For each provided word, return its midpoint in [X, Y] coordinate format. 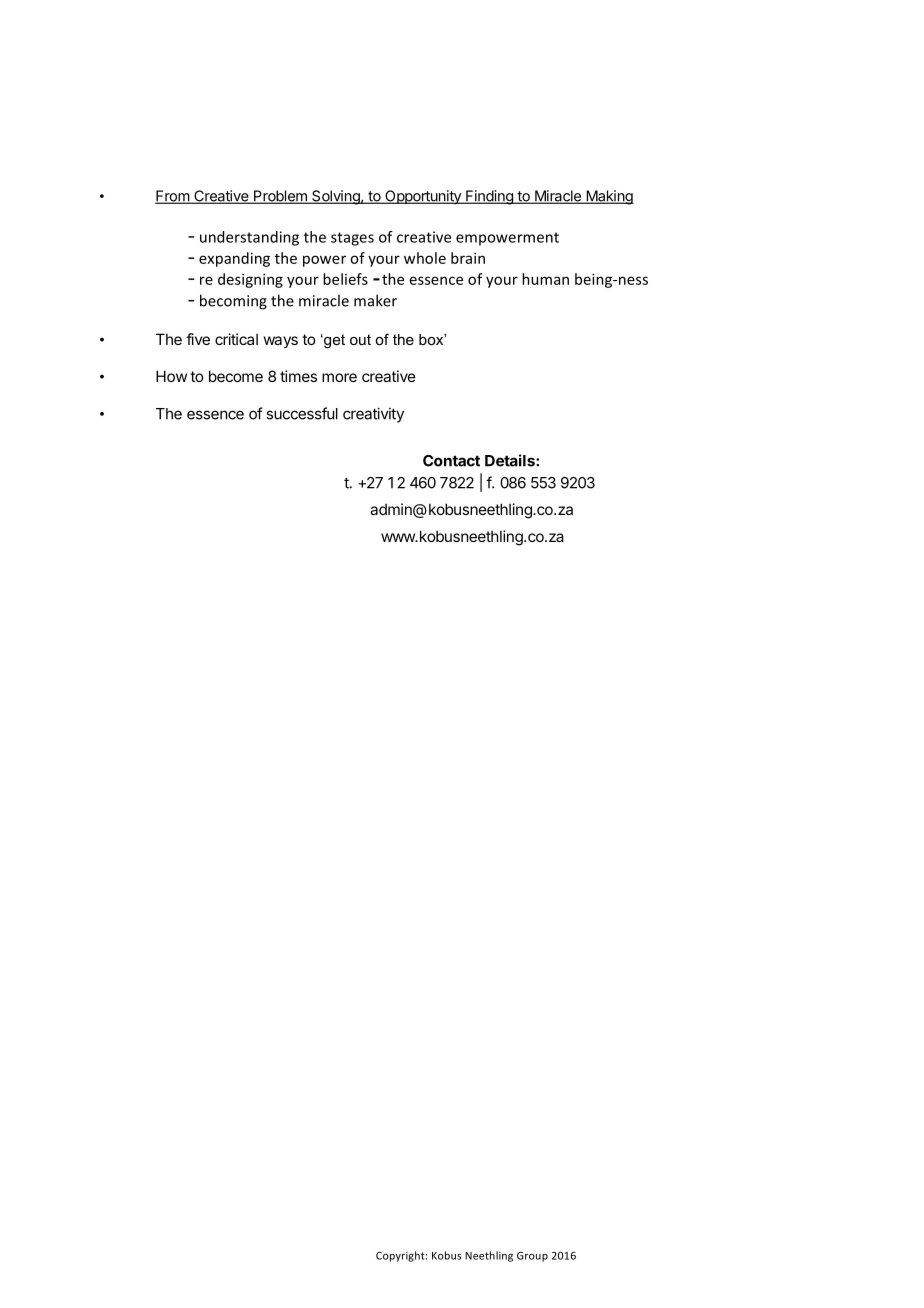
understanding [249, 238]
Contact [451, 461]
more [339, 377]
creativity [373, 415]
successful [302, 413]
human [545, 279]
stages [352, 239]
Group [532, 1257]
